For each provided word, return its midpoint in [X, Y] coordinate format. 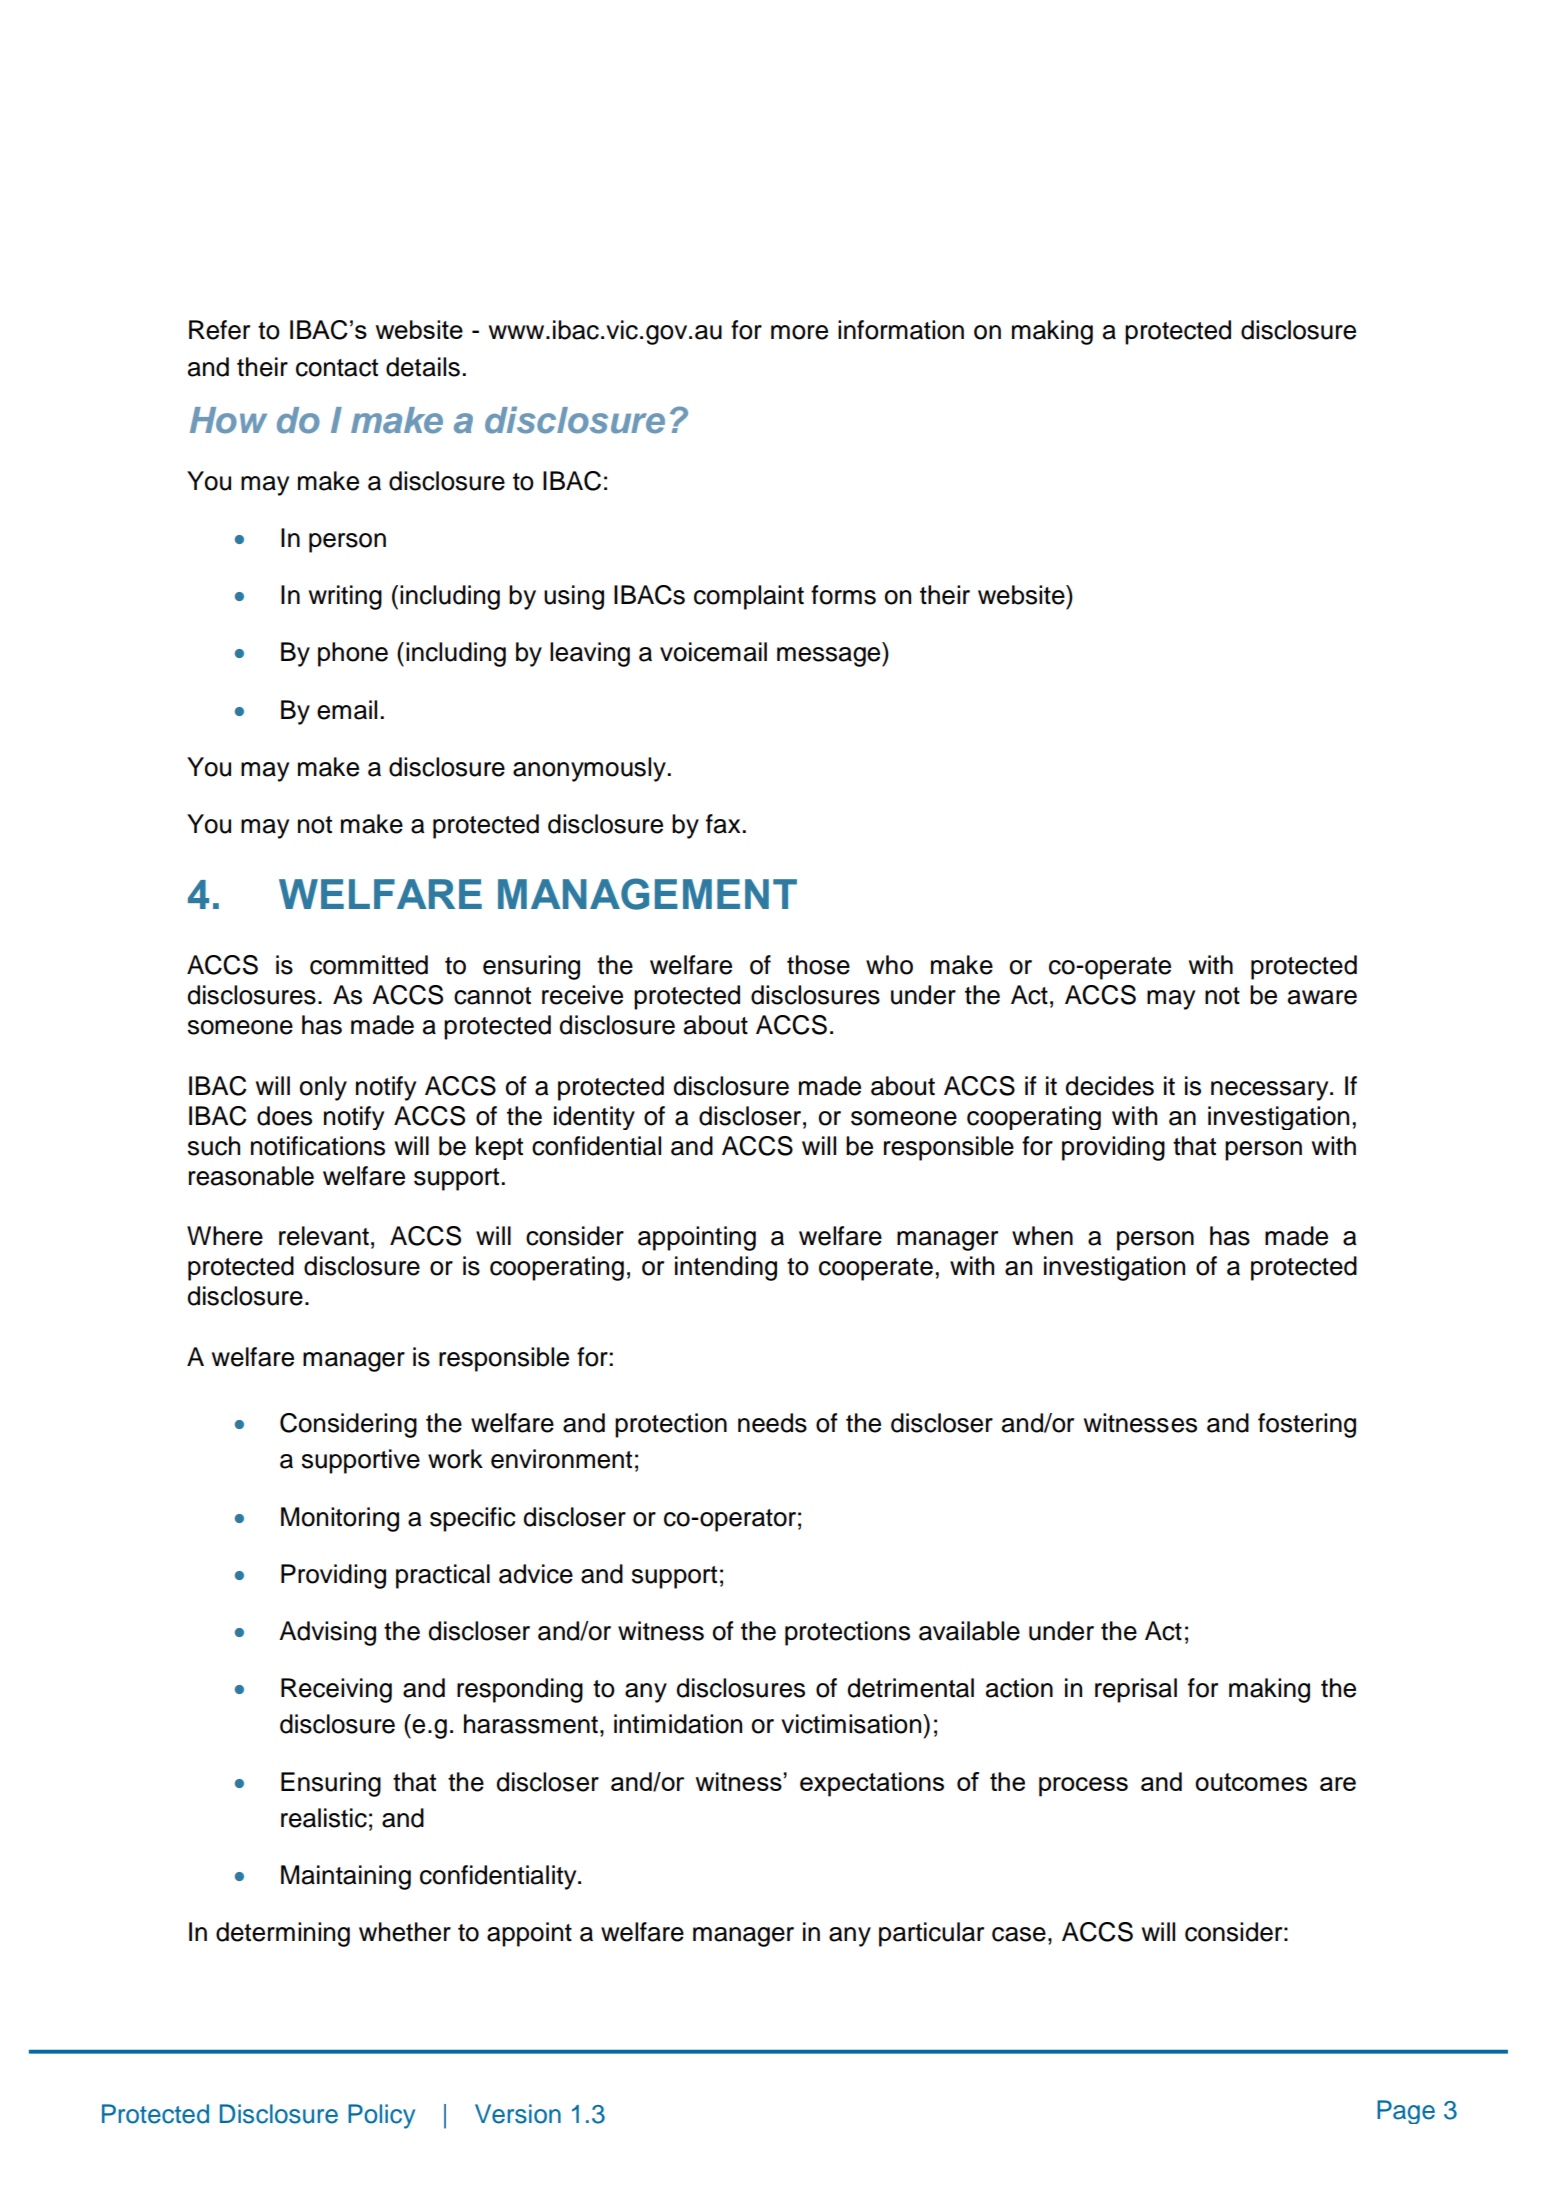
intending [726, 1268]
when [1042, 1236]
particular [931, 1934]
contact [337, 368]
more [799, 332]
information [901, 330]
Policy [381, 2116]
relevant [324, 1236]
